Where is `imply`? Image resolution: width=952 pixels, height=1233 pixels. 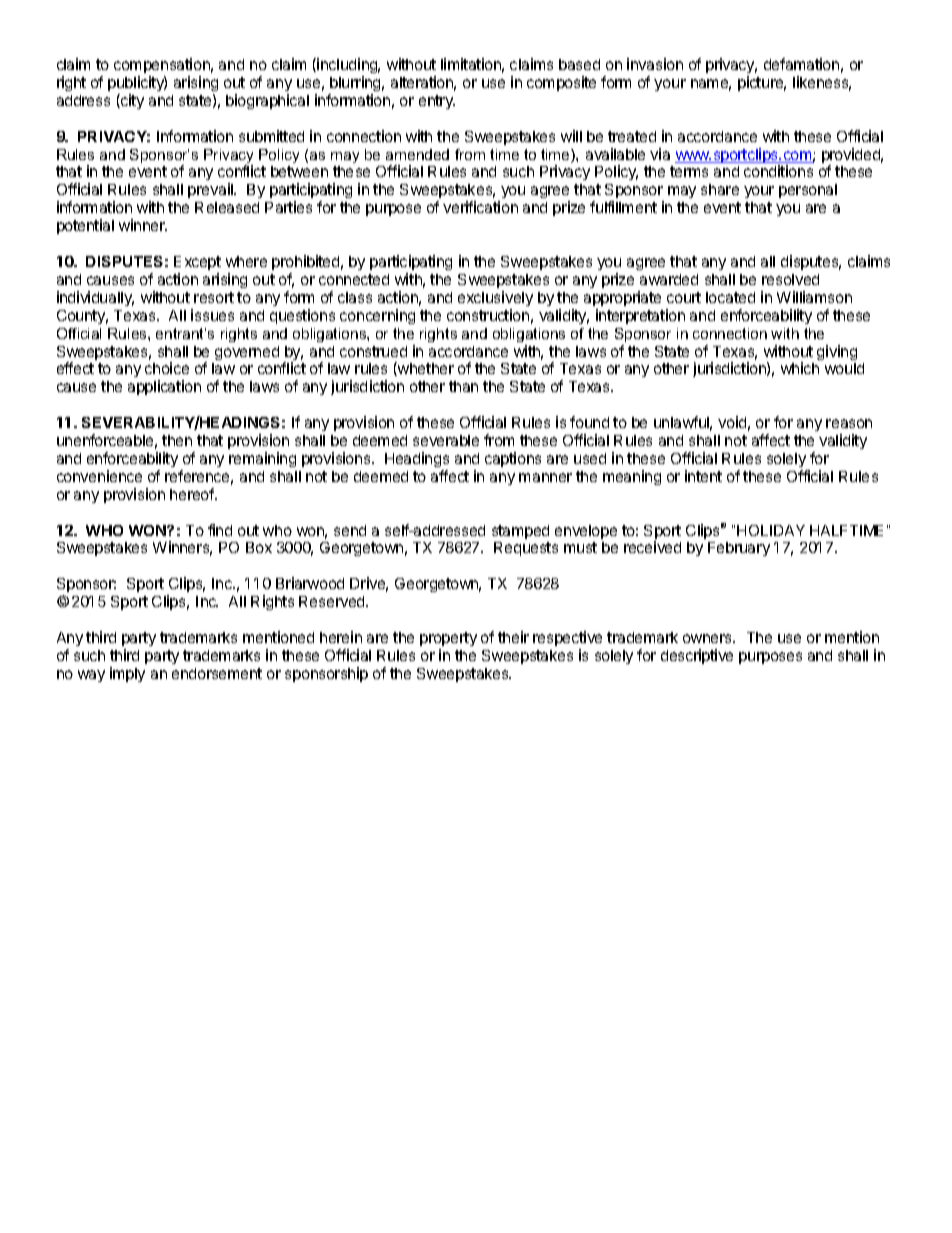 imply is located at coordinates (127, 674).
